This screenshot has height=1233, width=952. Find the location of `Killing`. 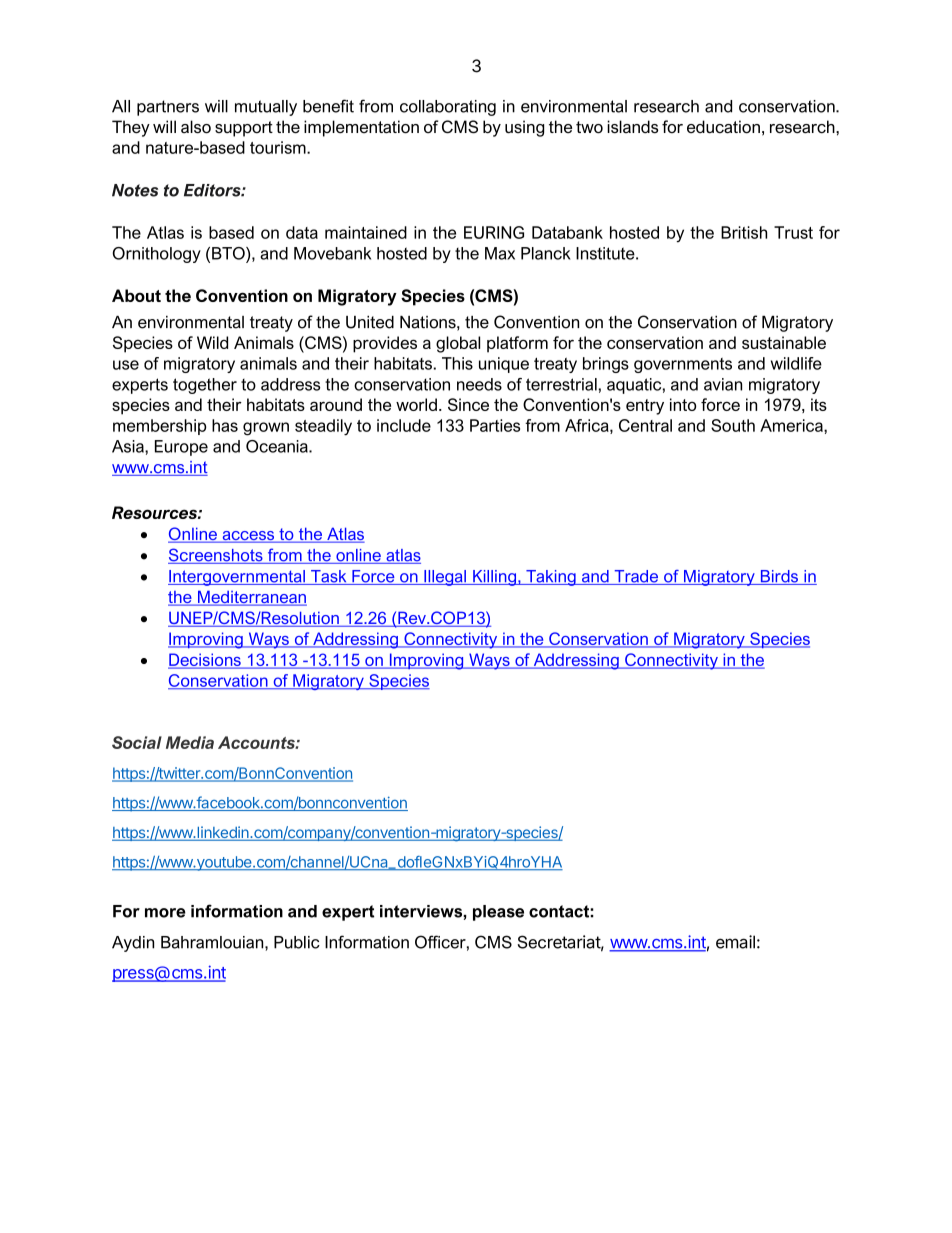

Killing is located at coordinates (495, 578).
